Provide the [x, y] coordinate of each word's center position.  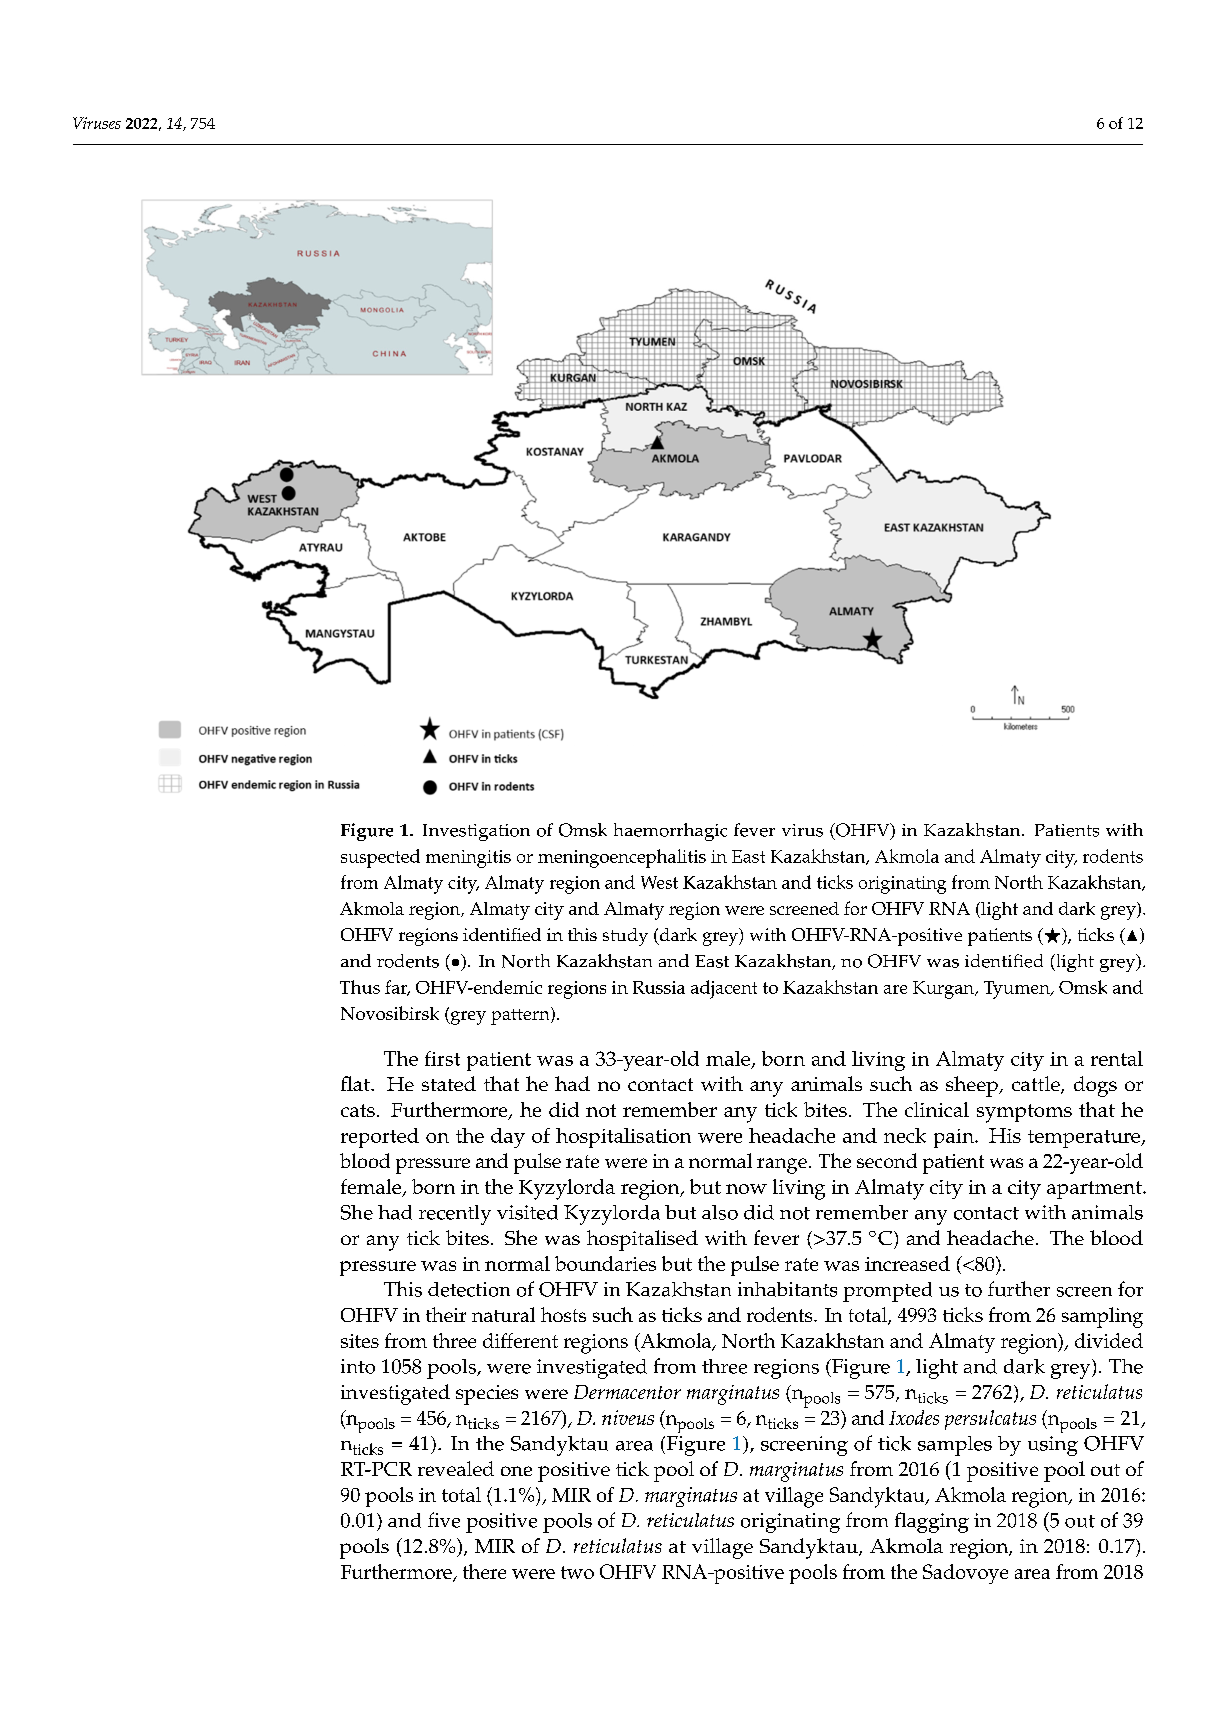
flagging [932, 1522]
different [520, 1340]
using [1053, 1446]
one [516, 1471]
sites [360, 1341]
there [484, 1571]
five [444, 1520]
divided [1109, 1340]
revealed [456, 1468]
